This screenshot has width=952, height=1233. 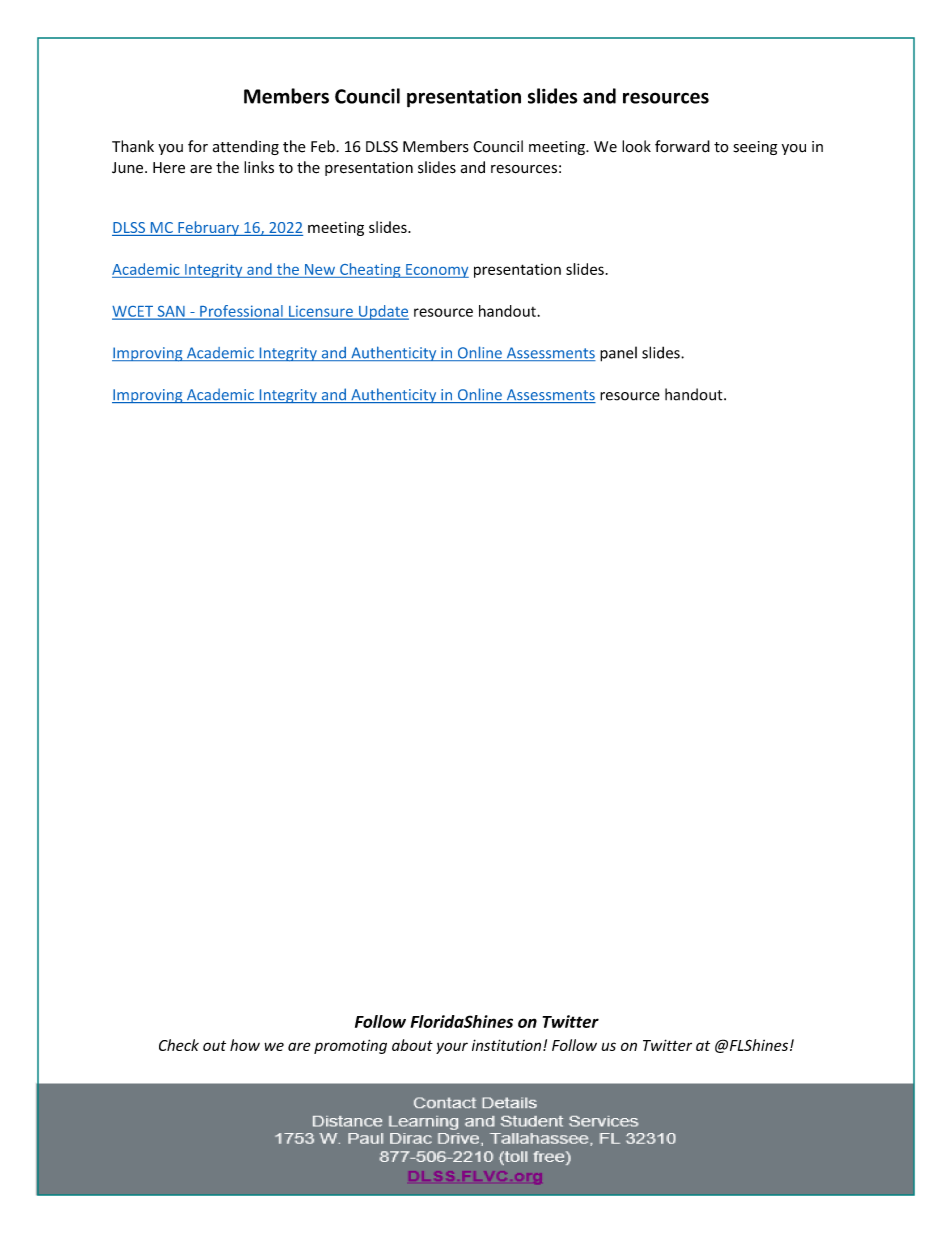 What do you see at coordinates (506, 1045) in the screenshot?
I see `institution` at bounding box center [506, 1045].
